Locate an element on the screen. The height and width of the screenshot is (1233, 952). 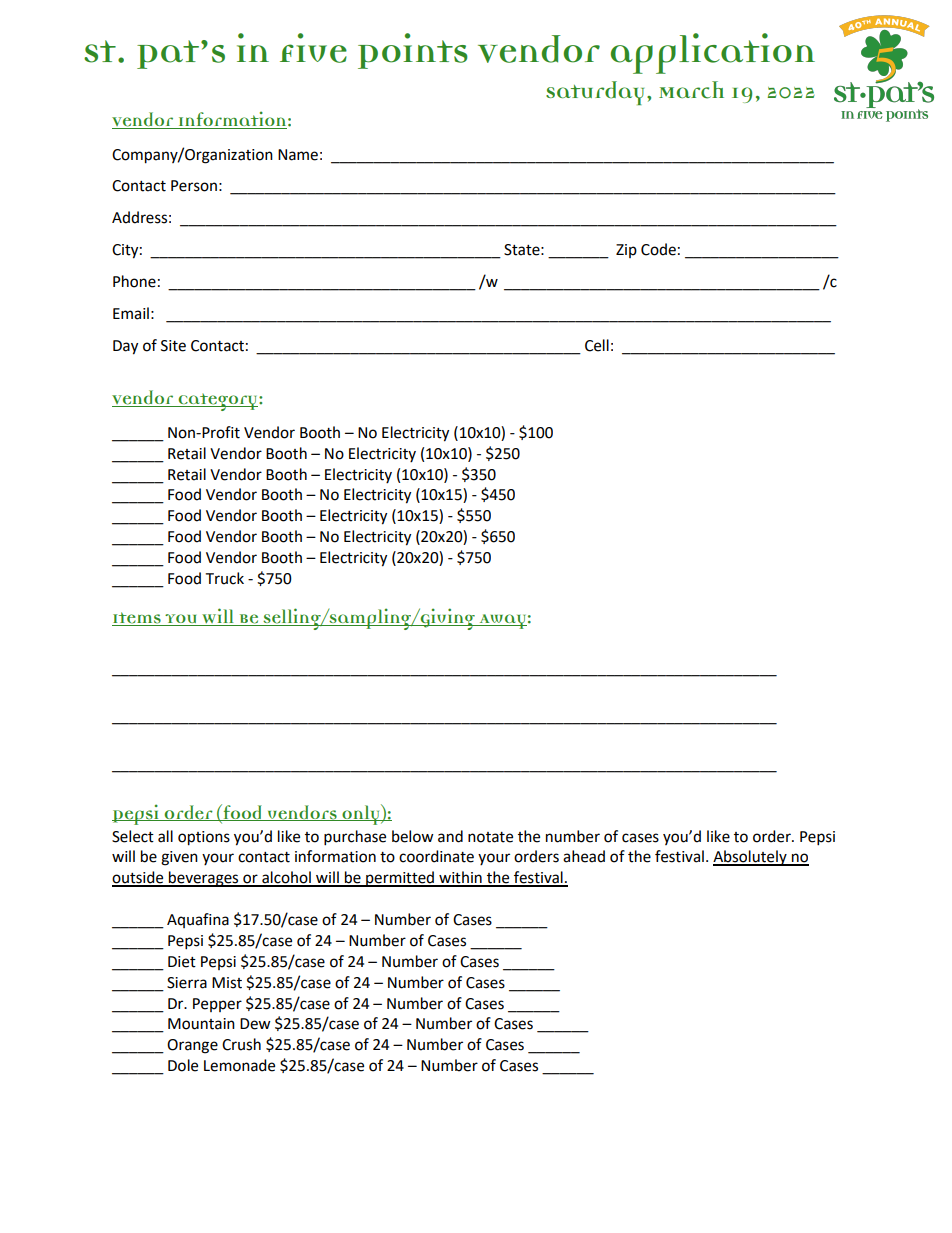
Truck is located at coordinates (224, 578).
